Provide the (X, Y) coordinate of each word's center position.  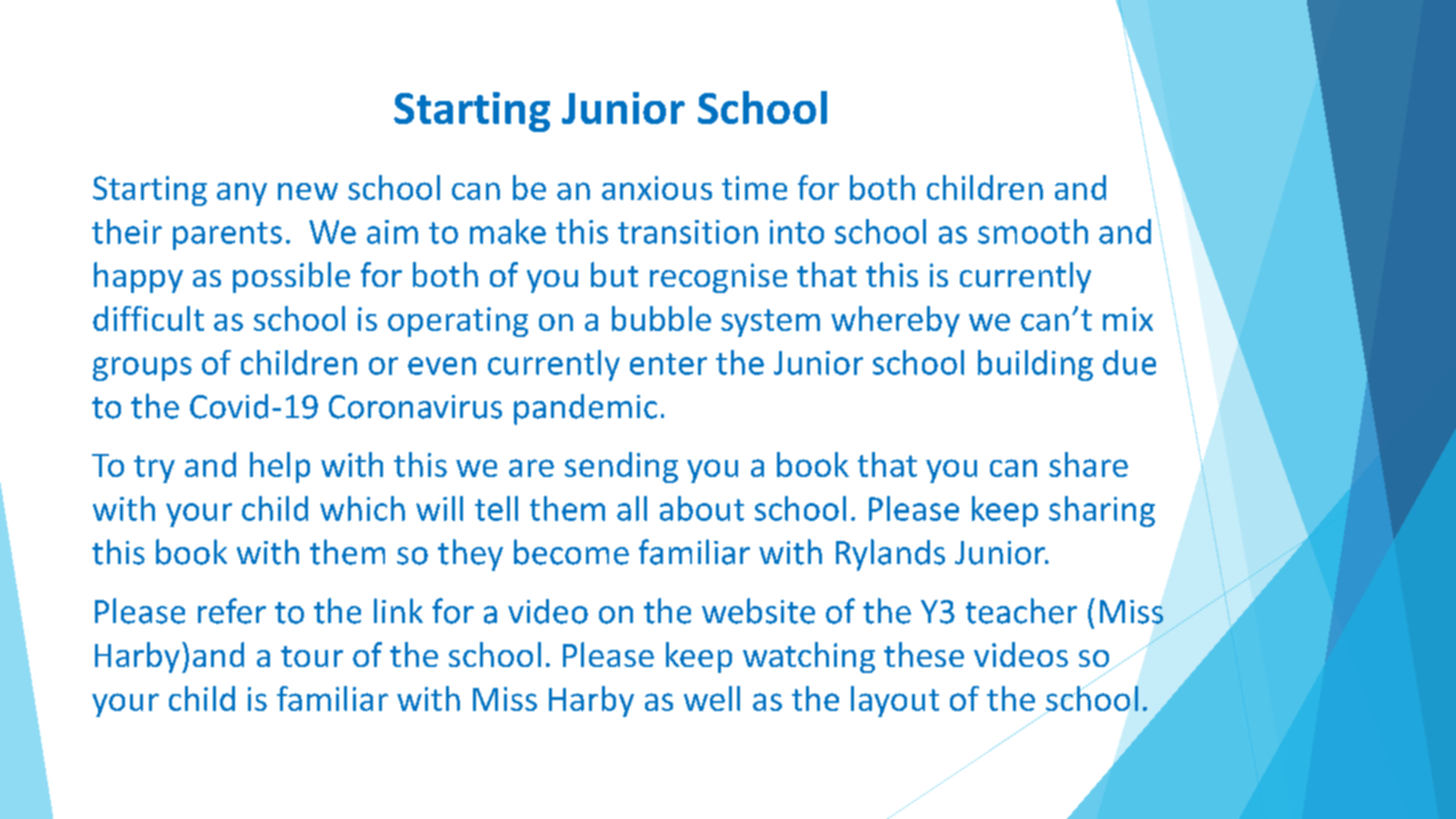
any (242, 194)
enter (668, 364)
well (712, 698)
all (632, 508)
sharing (1102, 511)
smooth (1033, 231)
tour (312, 656)
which (362, 508)
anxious (657, 188)
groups (142, 369)
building (1035, 365)
